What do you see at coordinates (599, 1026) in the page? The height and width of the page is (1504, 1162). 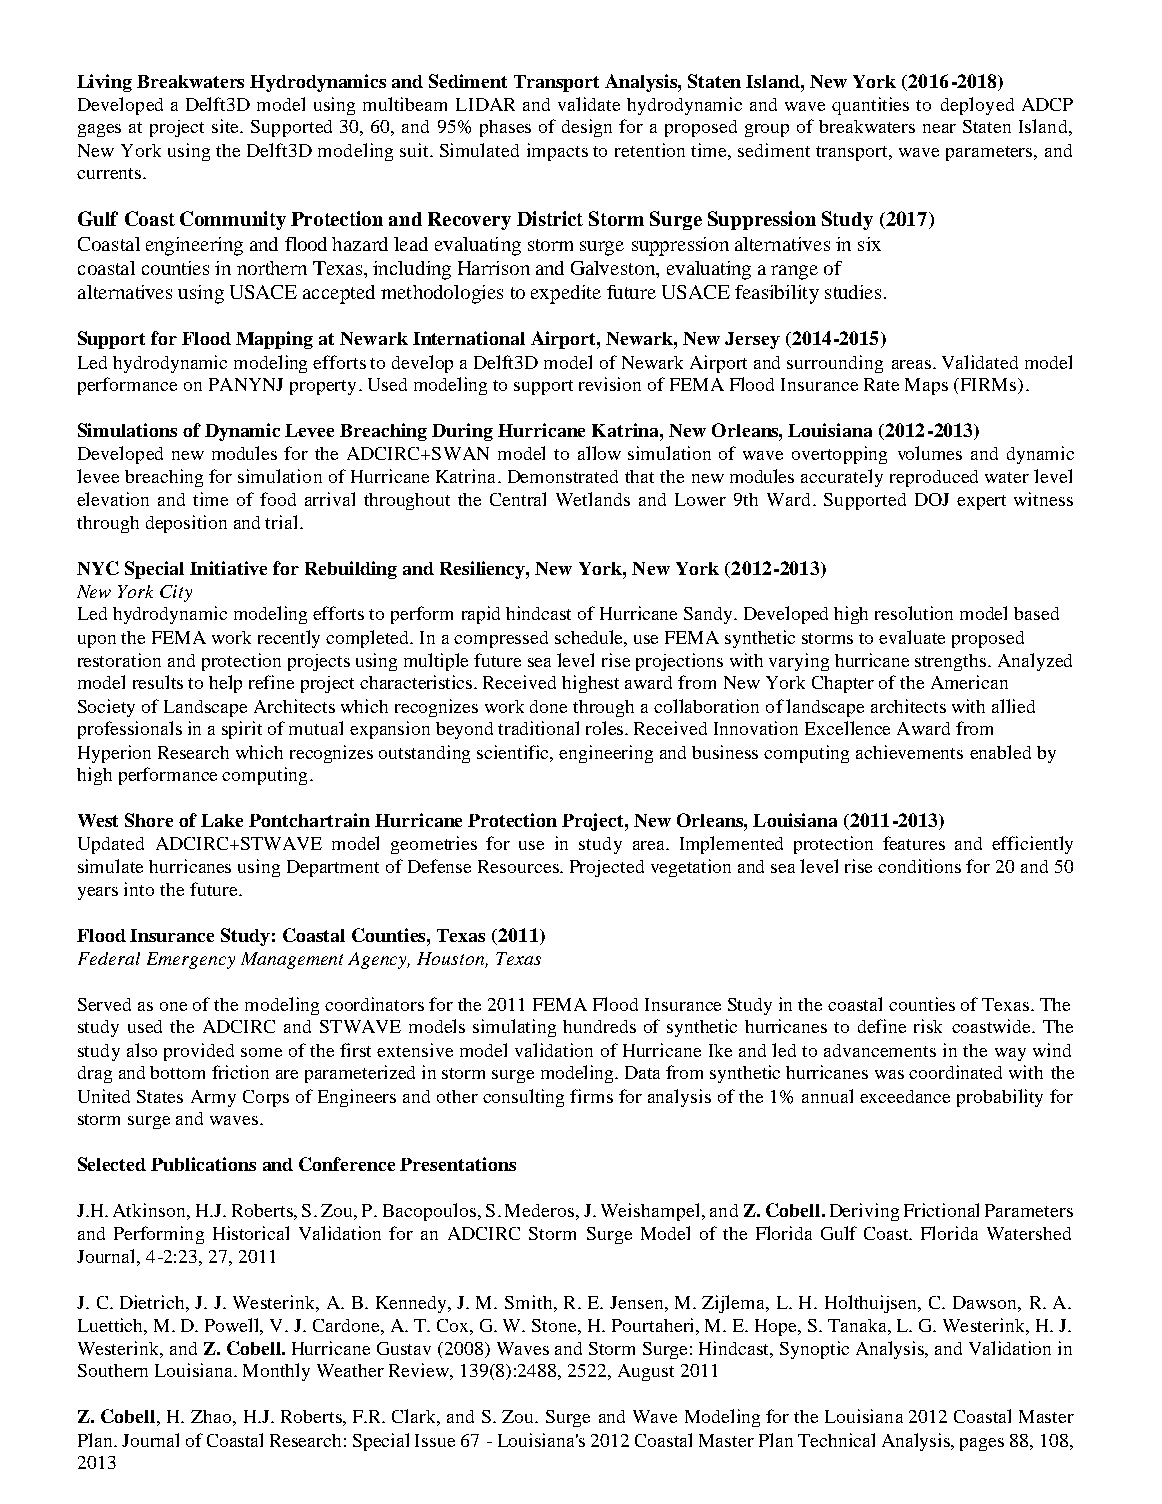 I see `hundreds` at bounding box center [599, 1026].
